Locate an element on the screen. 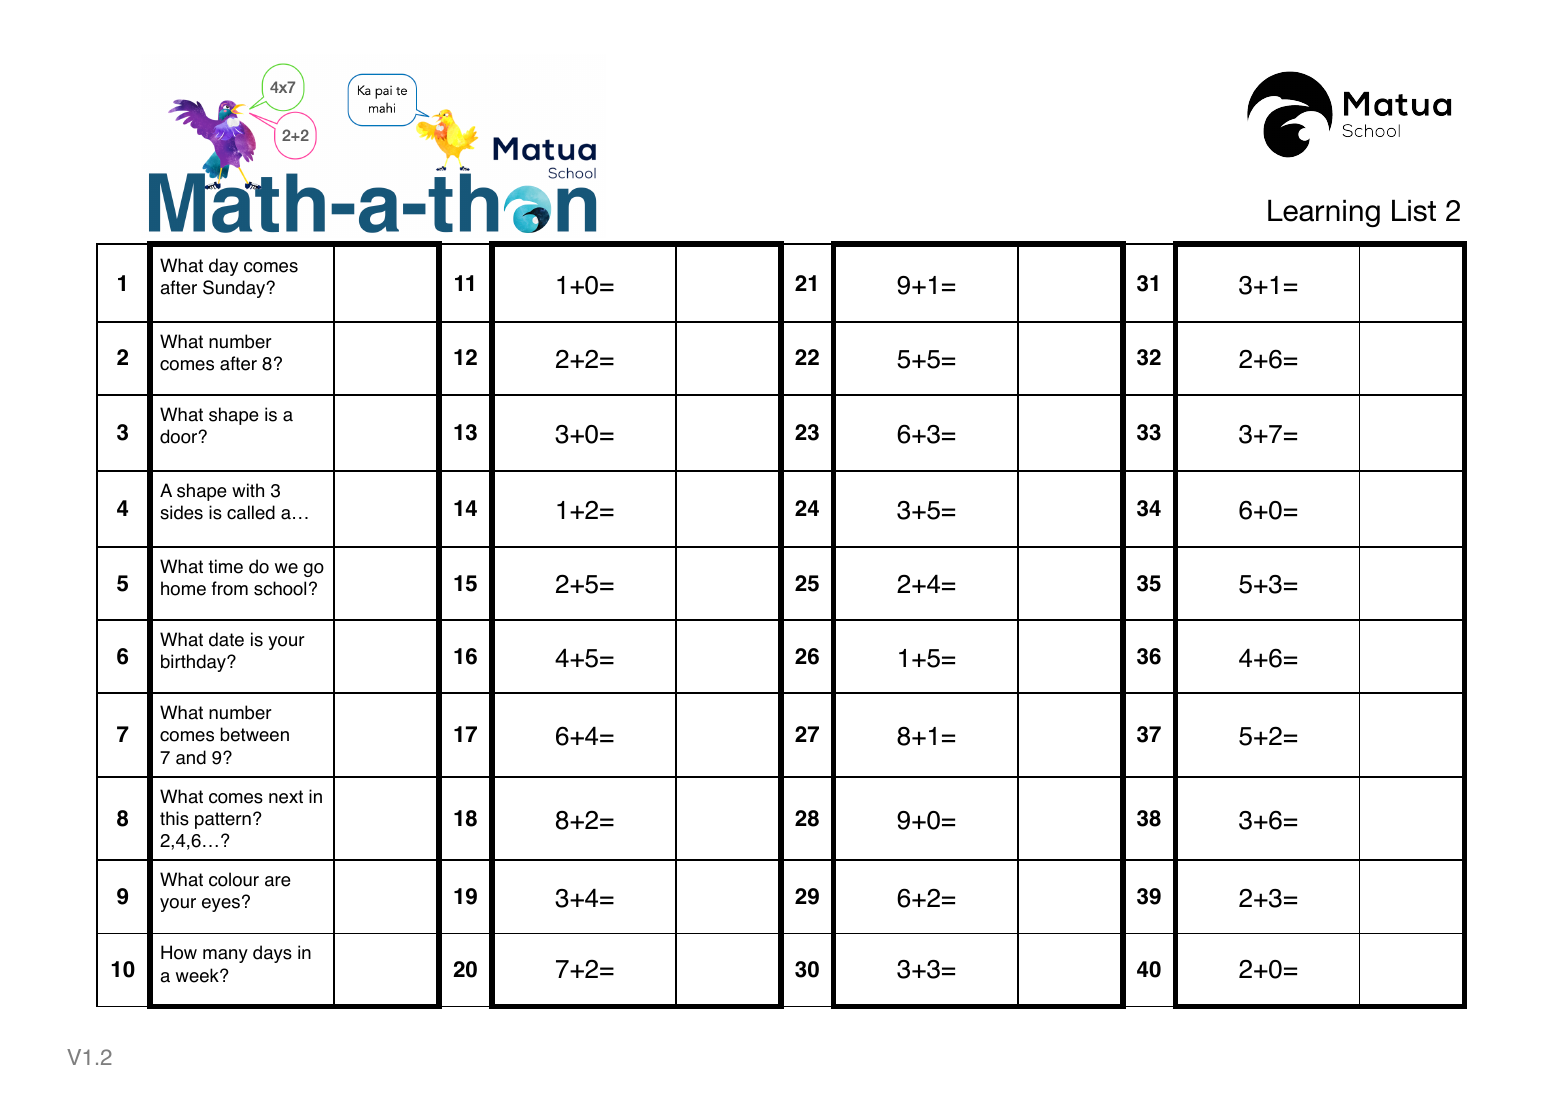  are is located at coordinates (278, 881).
